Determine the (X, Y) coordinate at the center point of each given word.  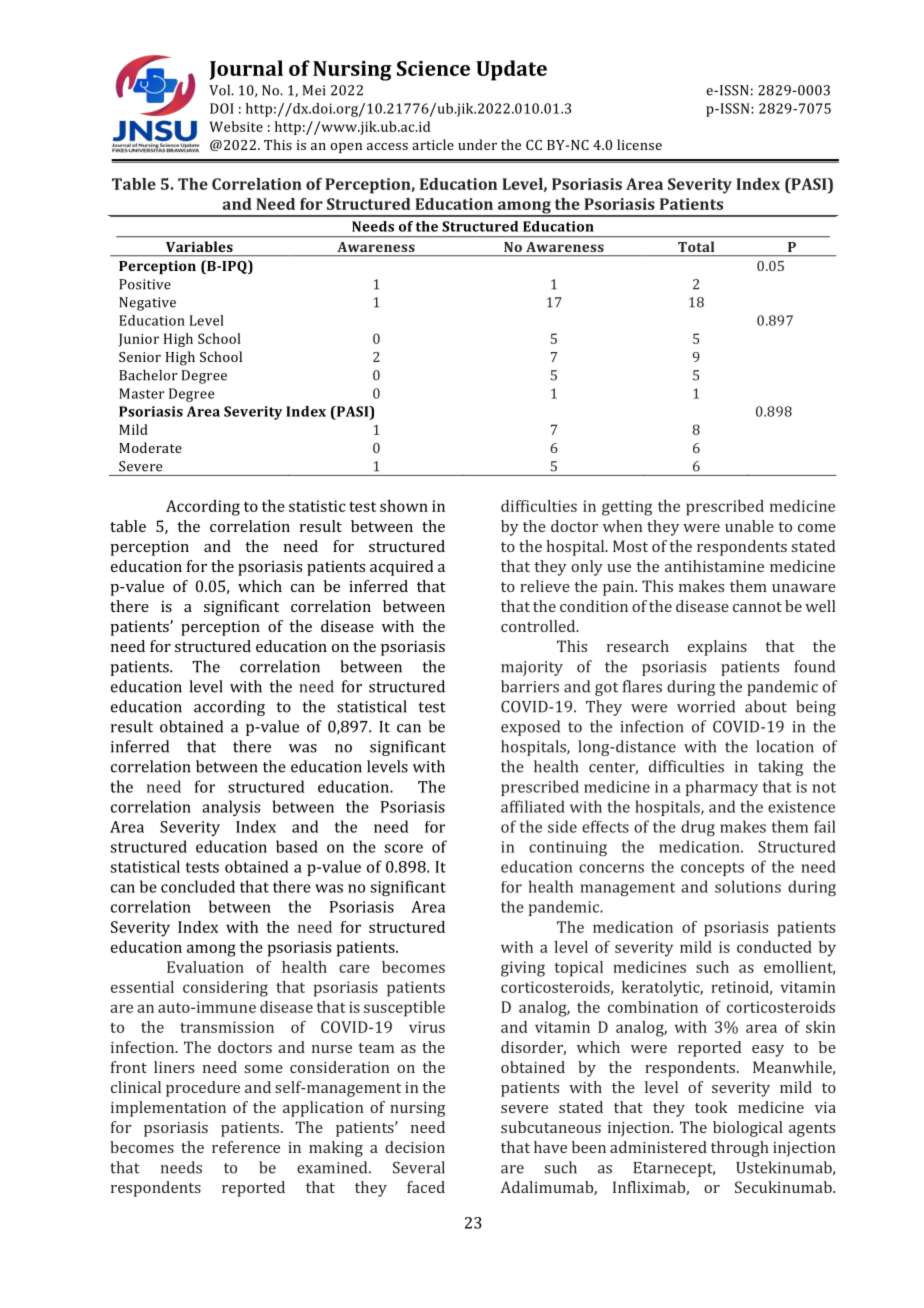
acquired (401, 568)
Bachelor (148, 375)
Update (511, 70)
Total (696, 246)
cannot (757, 607)
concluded (198, 886)
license (639, 144)
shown (404, 506)
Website (236, 126)
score (403, 848)
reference (246, 1147)
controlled (539, 626)
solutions (748, 886)
